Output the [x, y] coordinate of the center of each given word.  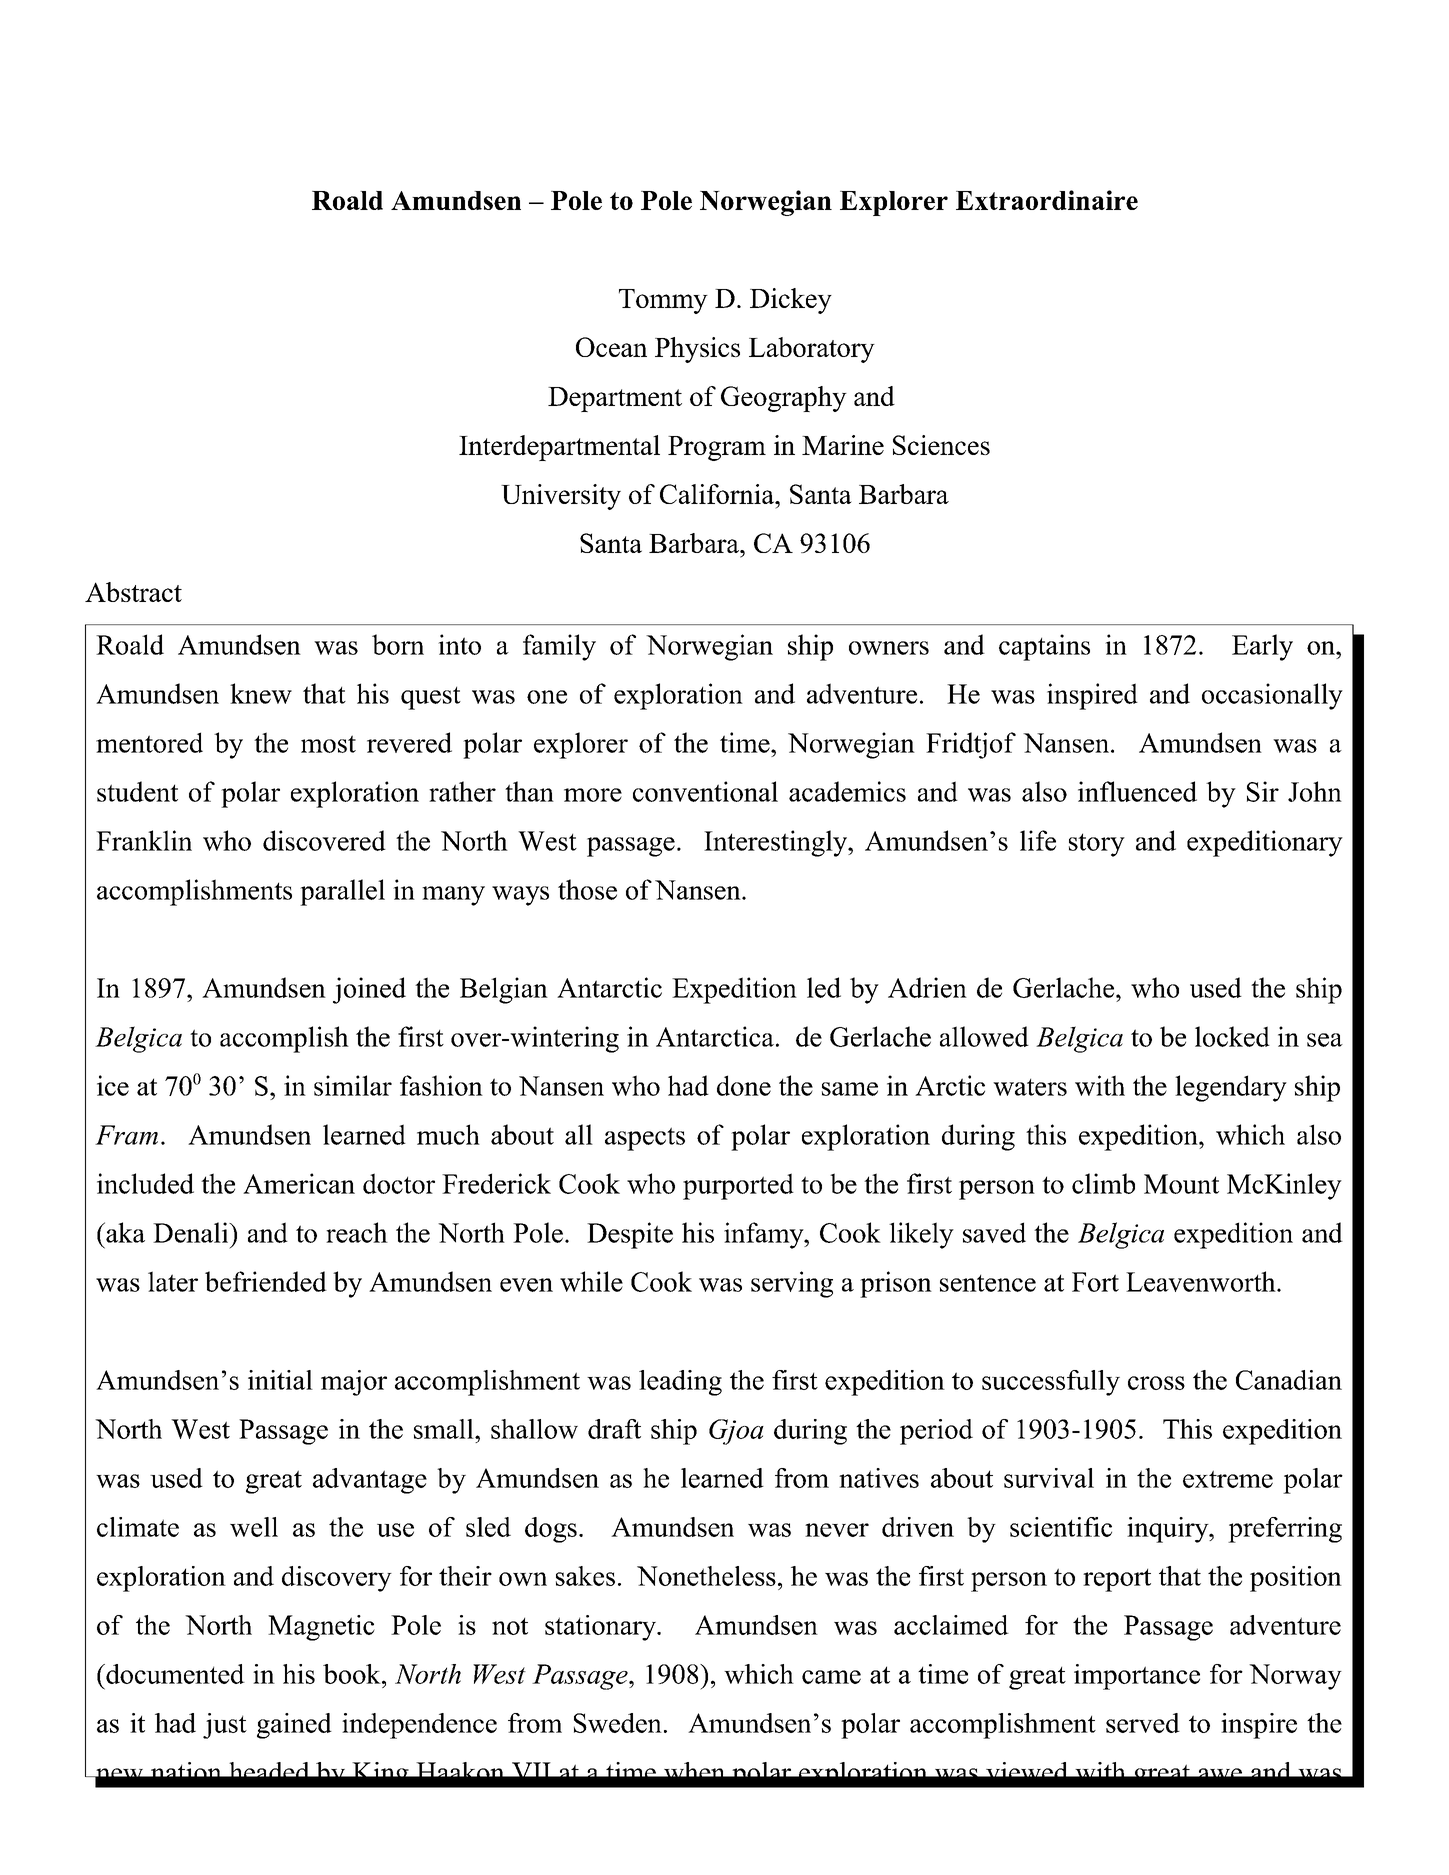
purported [738, 1186]
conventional [705, 791]
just [225, 1726]
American [299, 1183]
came [831, 1677]
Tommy [663, 301]
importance [1137, 1677]
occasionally [1272, 696]
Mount [1181, 1184]
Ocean [611, 347]
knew [261, 693]
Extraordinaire [1047, 200]
